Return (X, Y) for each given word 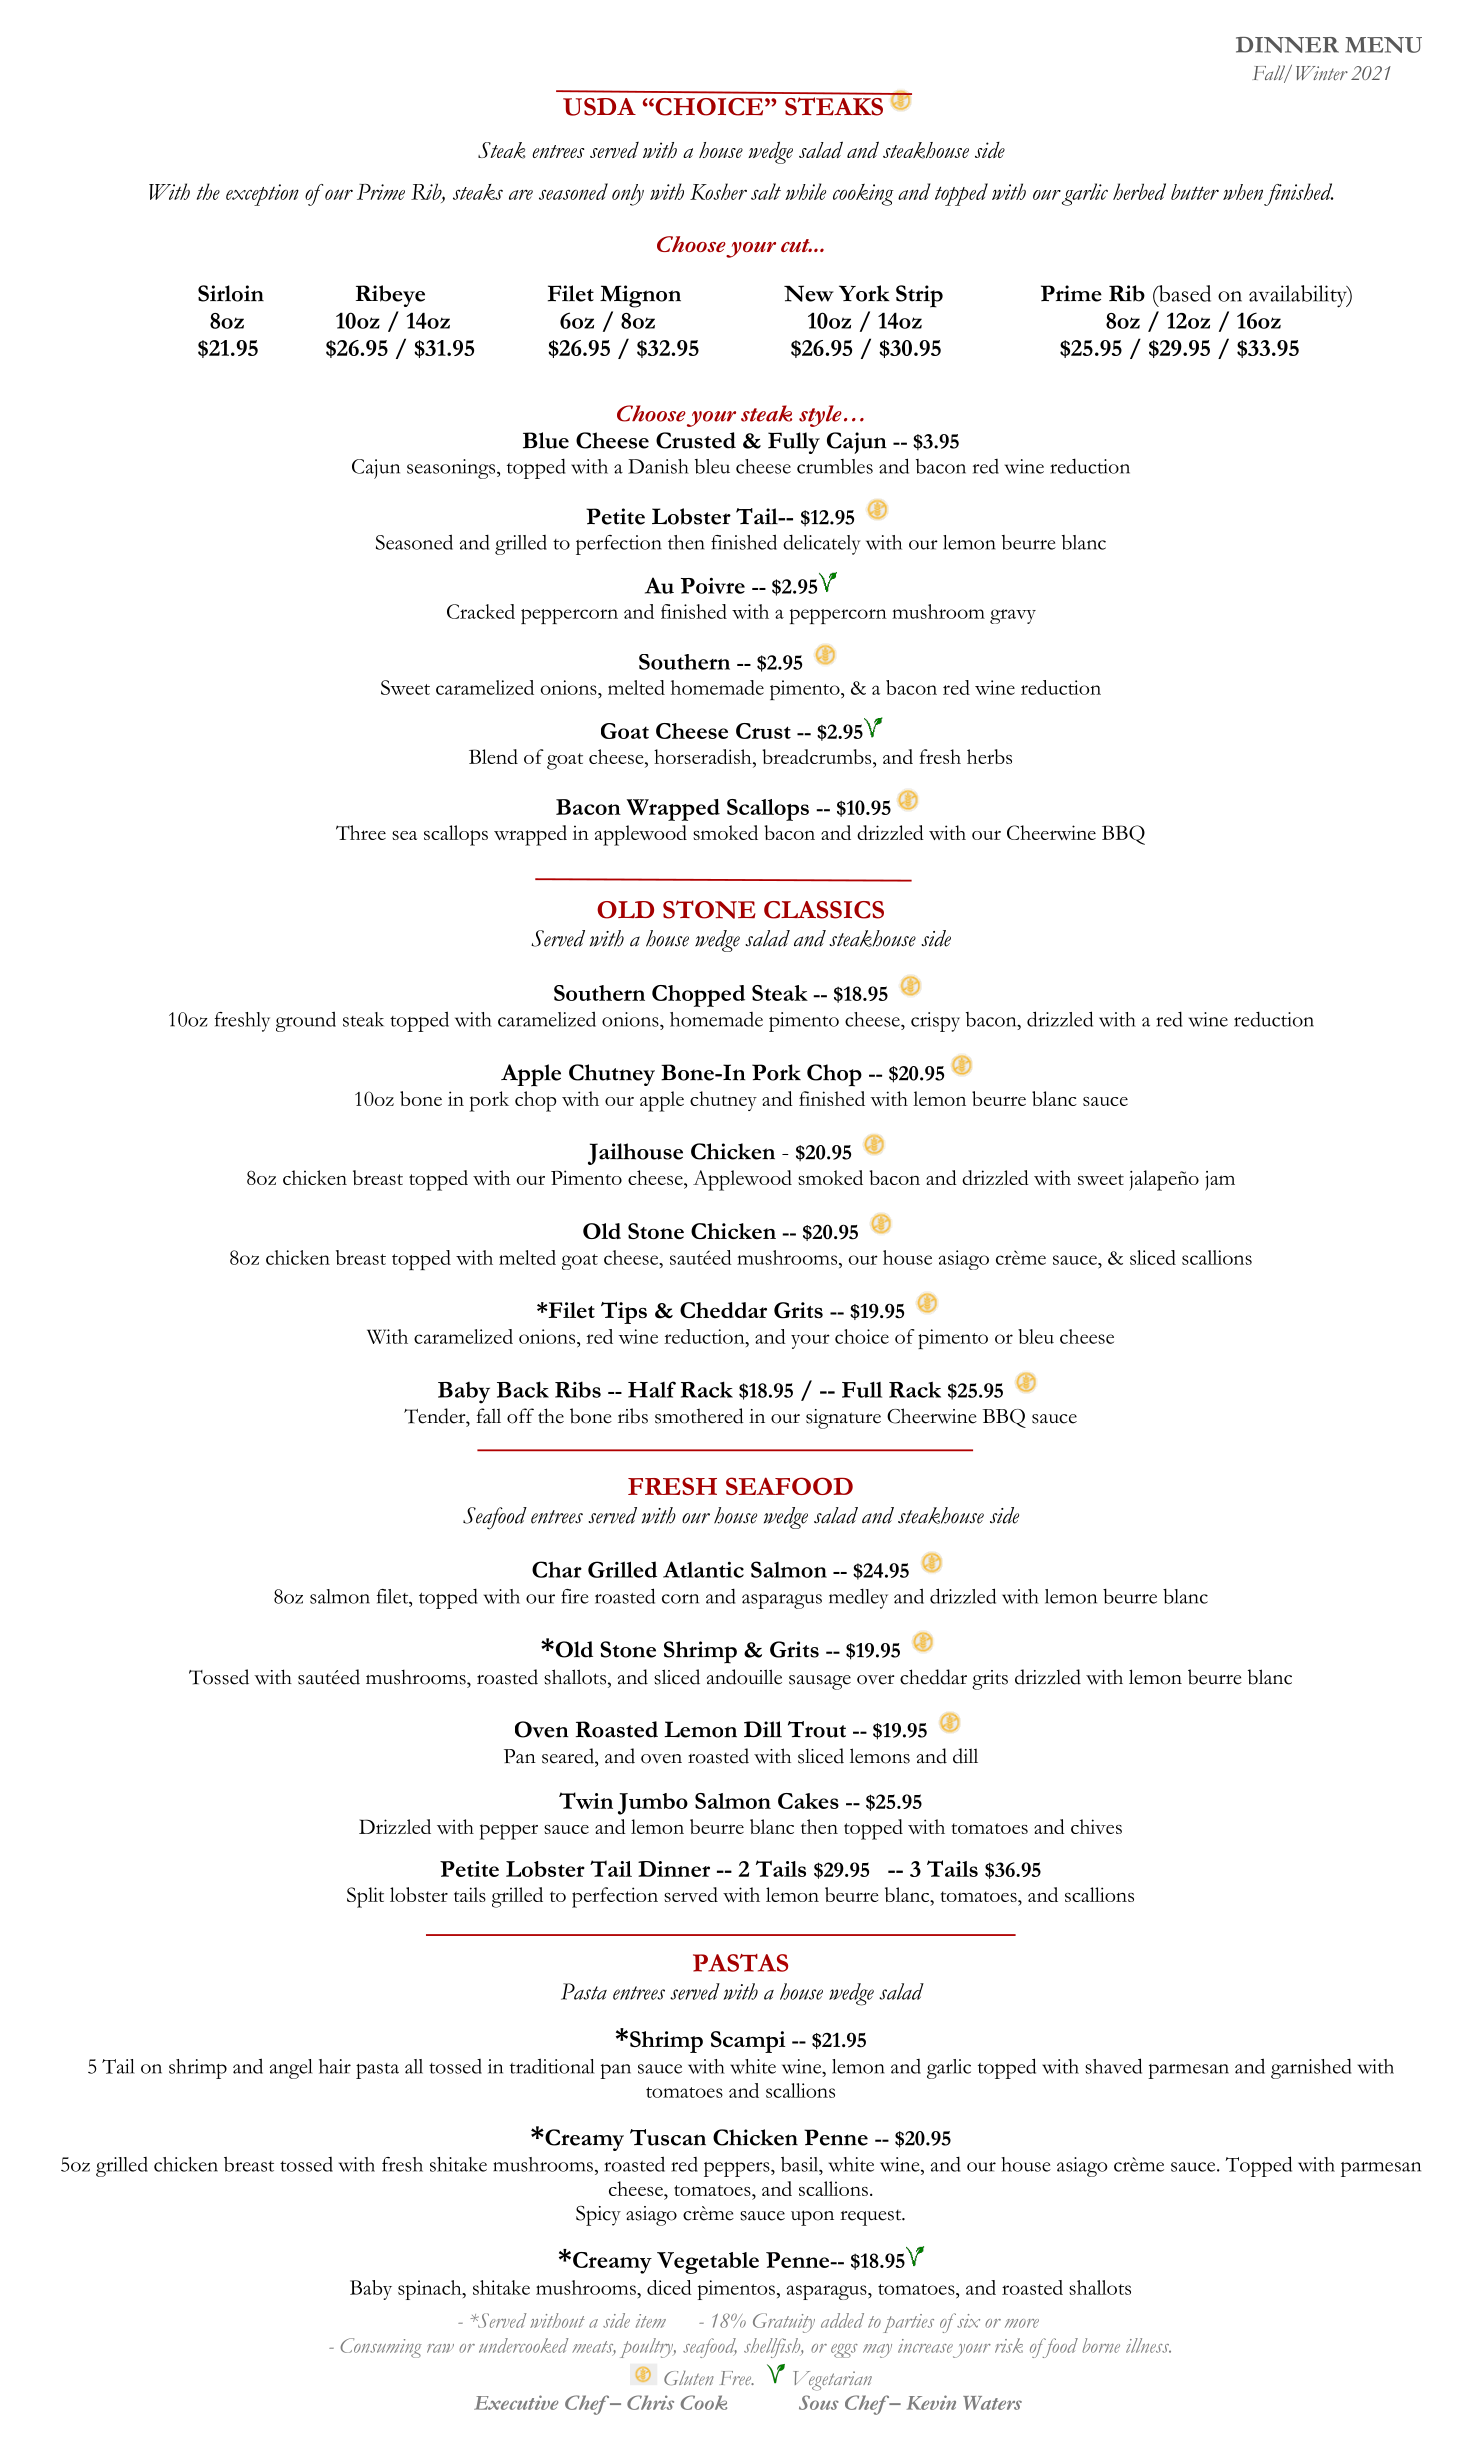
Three (361, 832)
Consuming (381, 2348)
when (1243, 192)
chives (1096, 1826)
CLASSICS (824, 910)
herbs (989, 756)
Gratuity (784, 2323)
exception (262, 195)
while (805, 191)
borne (1101, 2345)
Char (557, 1569)
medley (858, 1598)
